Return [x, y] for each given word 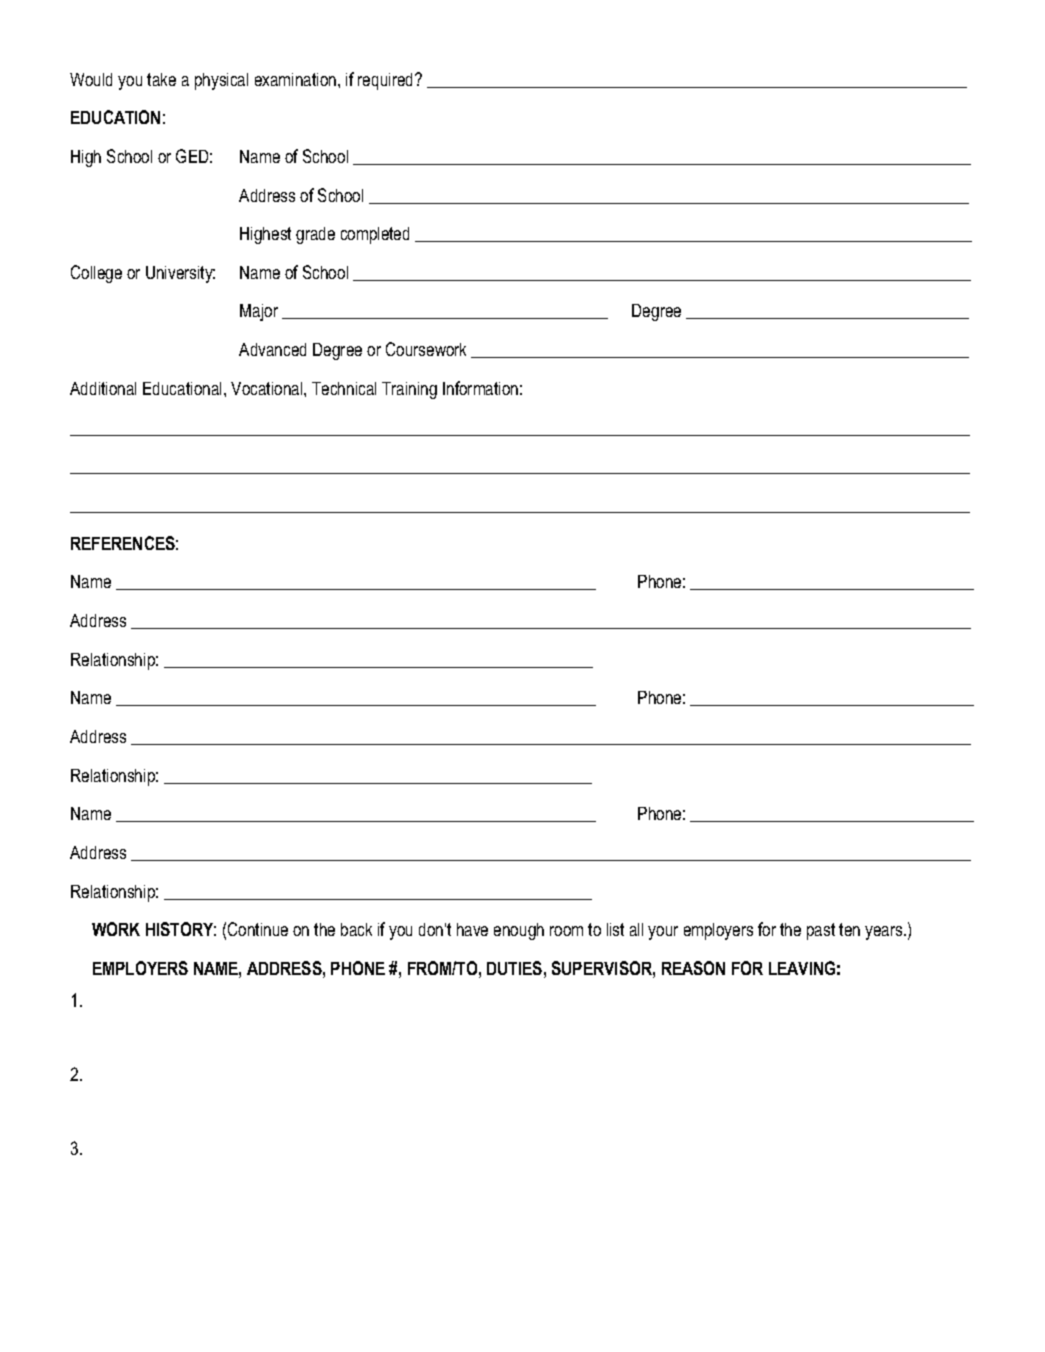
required [387, 81]
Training [409, 390]
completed [375, 235]
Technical [344, 388]
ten [849, 929]
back [356, 929]
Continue [258, 929]
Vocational [268, 388]
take [161, 79]
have [472, 929]
